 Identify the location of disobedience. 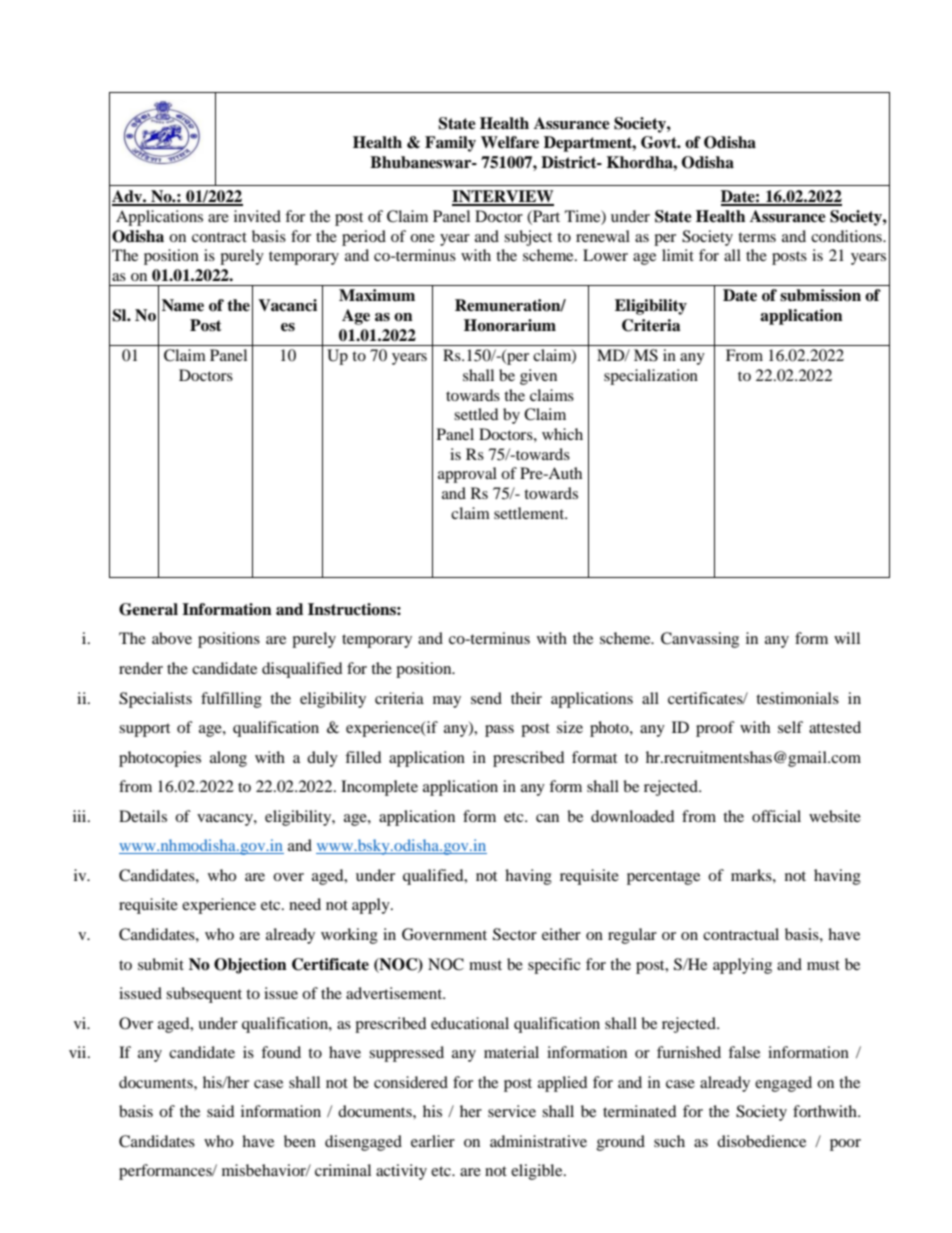
(761, 1141).
